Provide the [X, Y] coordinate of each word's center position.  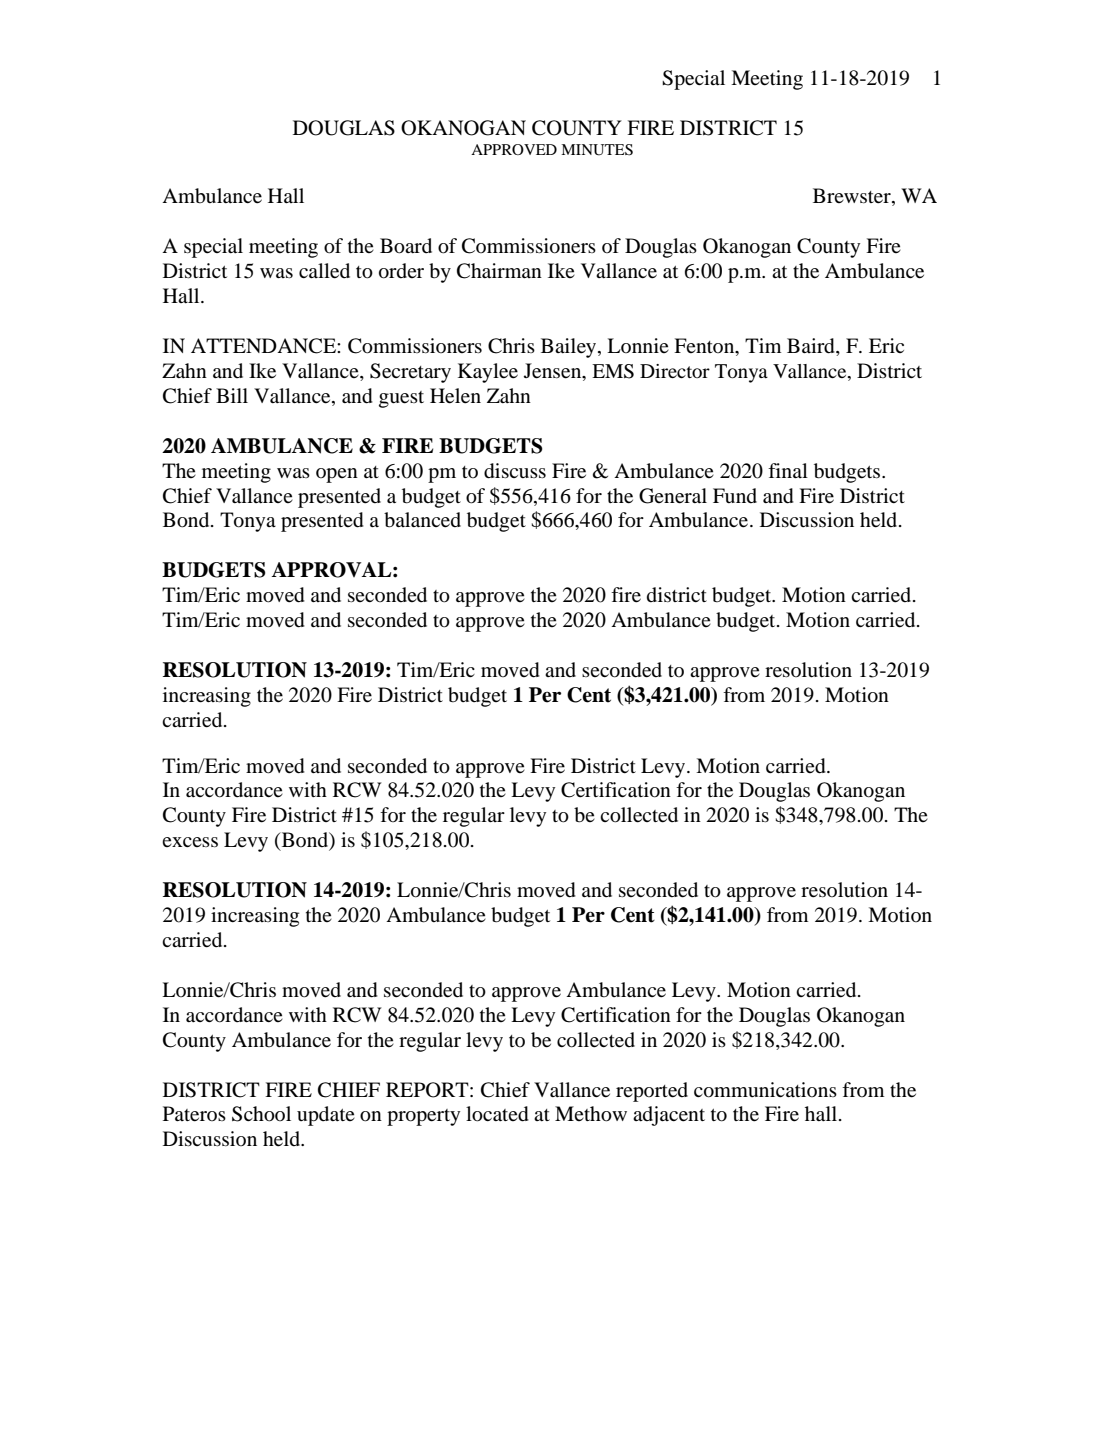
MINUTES [597, 150]
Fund [735, 495]
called [324, 271]
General [673, 496]
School [261, 1114]
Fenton [705, 347]
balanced [422, 520]
